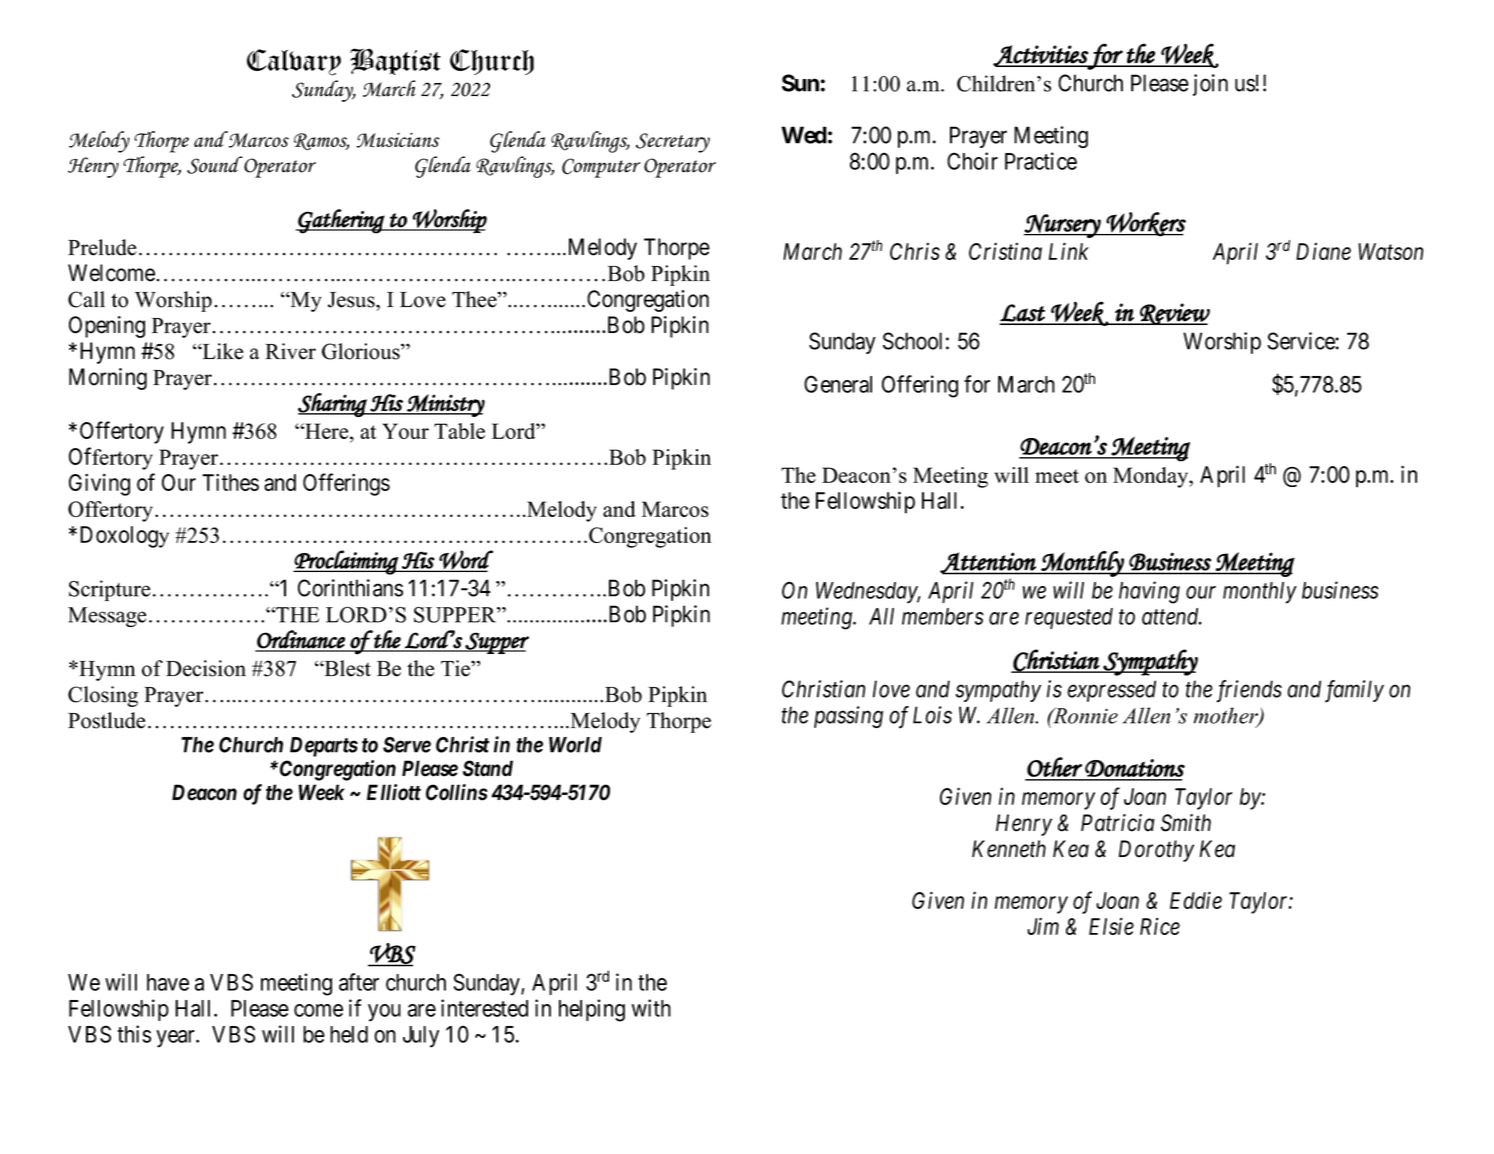 This screenshot has height=1154, width=1494. I want to click on Attention, so click(989, 563).
